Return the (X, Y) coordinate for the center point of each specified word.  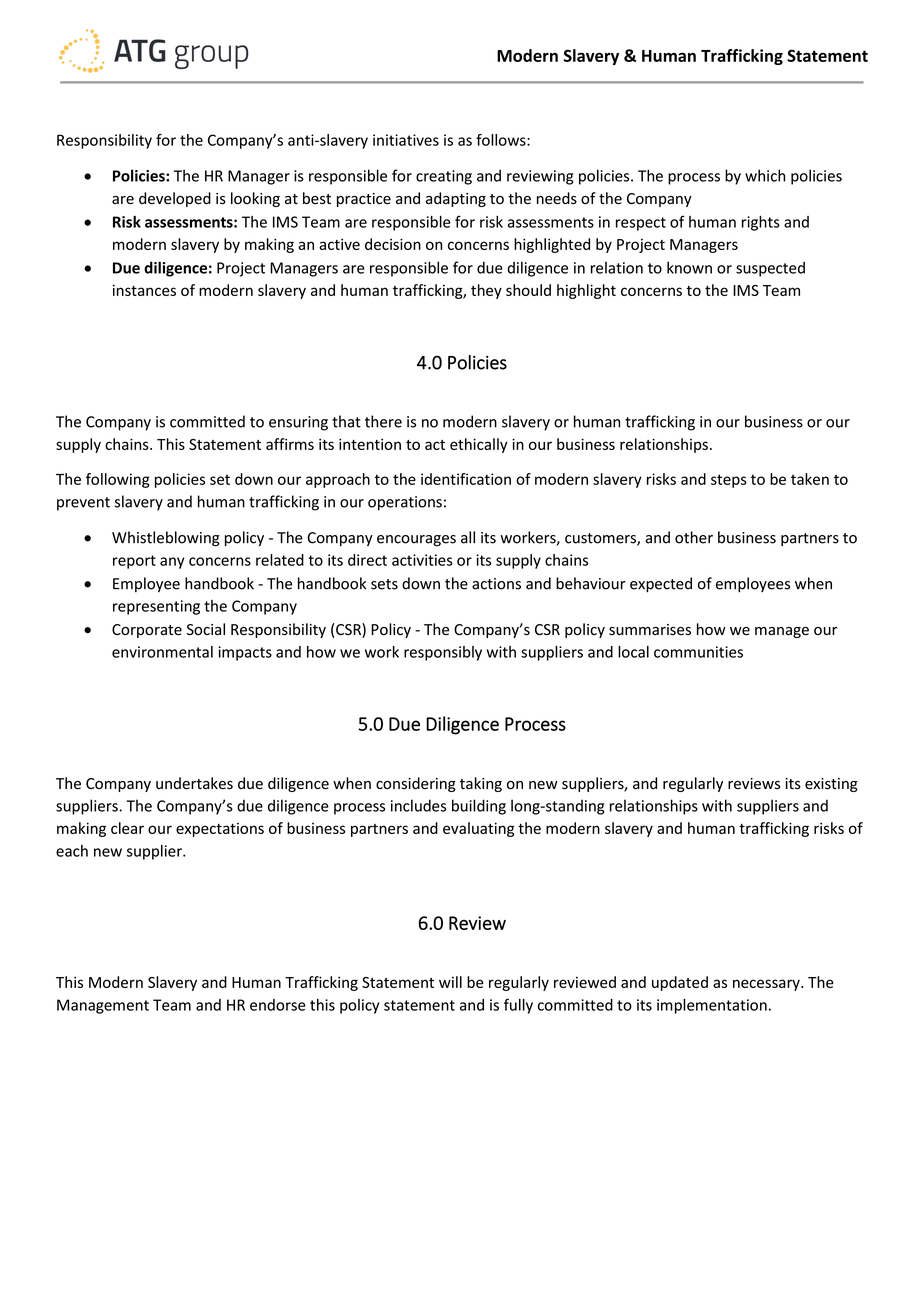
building (479, 807)
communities (698, 652)
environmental (162, 652)
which (765, 175)
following (118, 480)
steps (729, 481)
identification (466, 479)
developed (175, 199)
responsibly (443, 653)
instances (144, 290)
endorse (278, 1005)
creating (444, 177)
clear (127, 828)
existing (831, 785)
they (486, 291)
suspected (770, 269)
